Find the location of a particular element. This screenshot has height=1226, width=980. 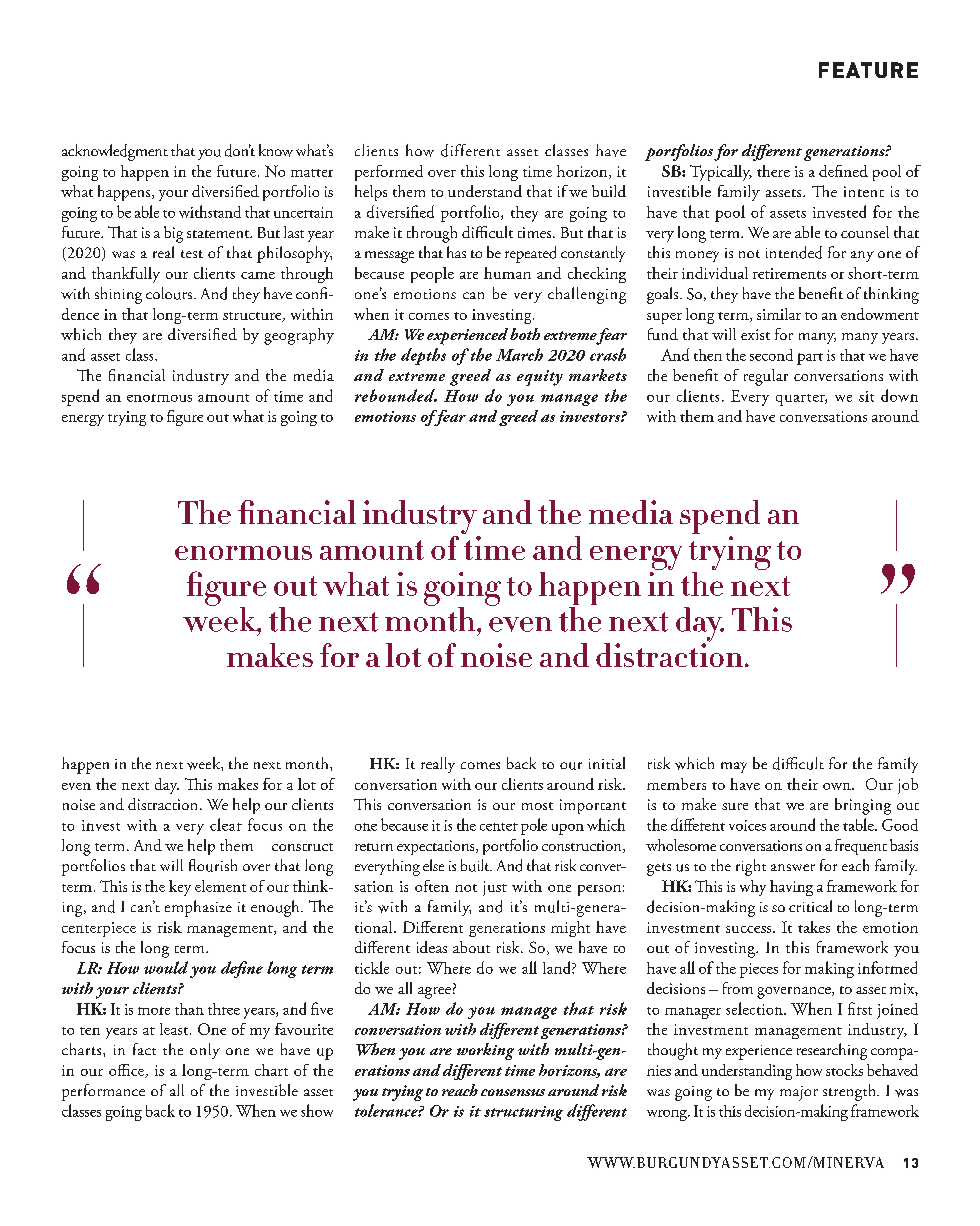

part is located at coordinates (810, 359).
